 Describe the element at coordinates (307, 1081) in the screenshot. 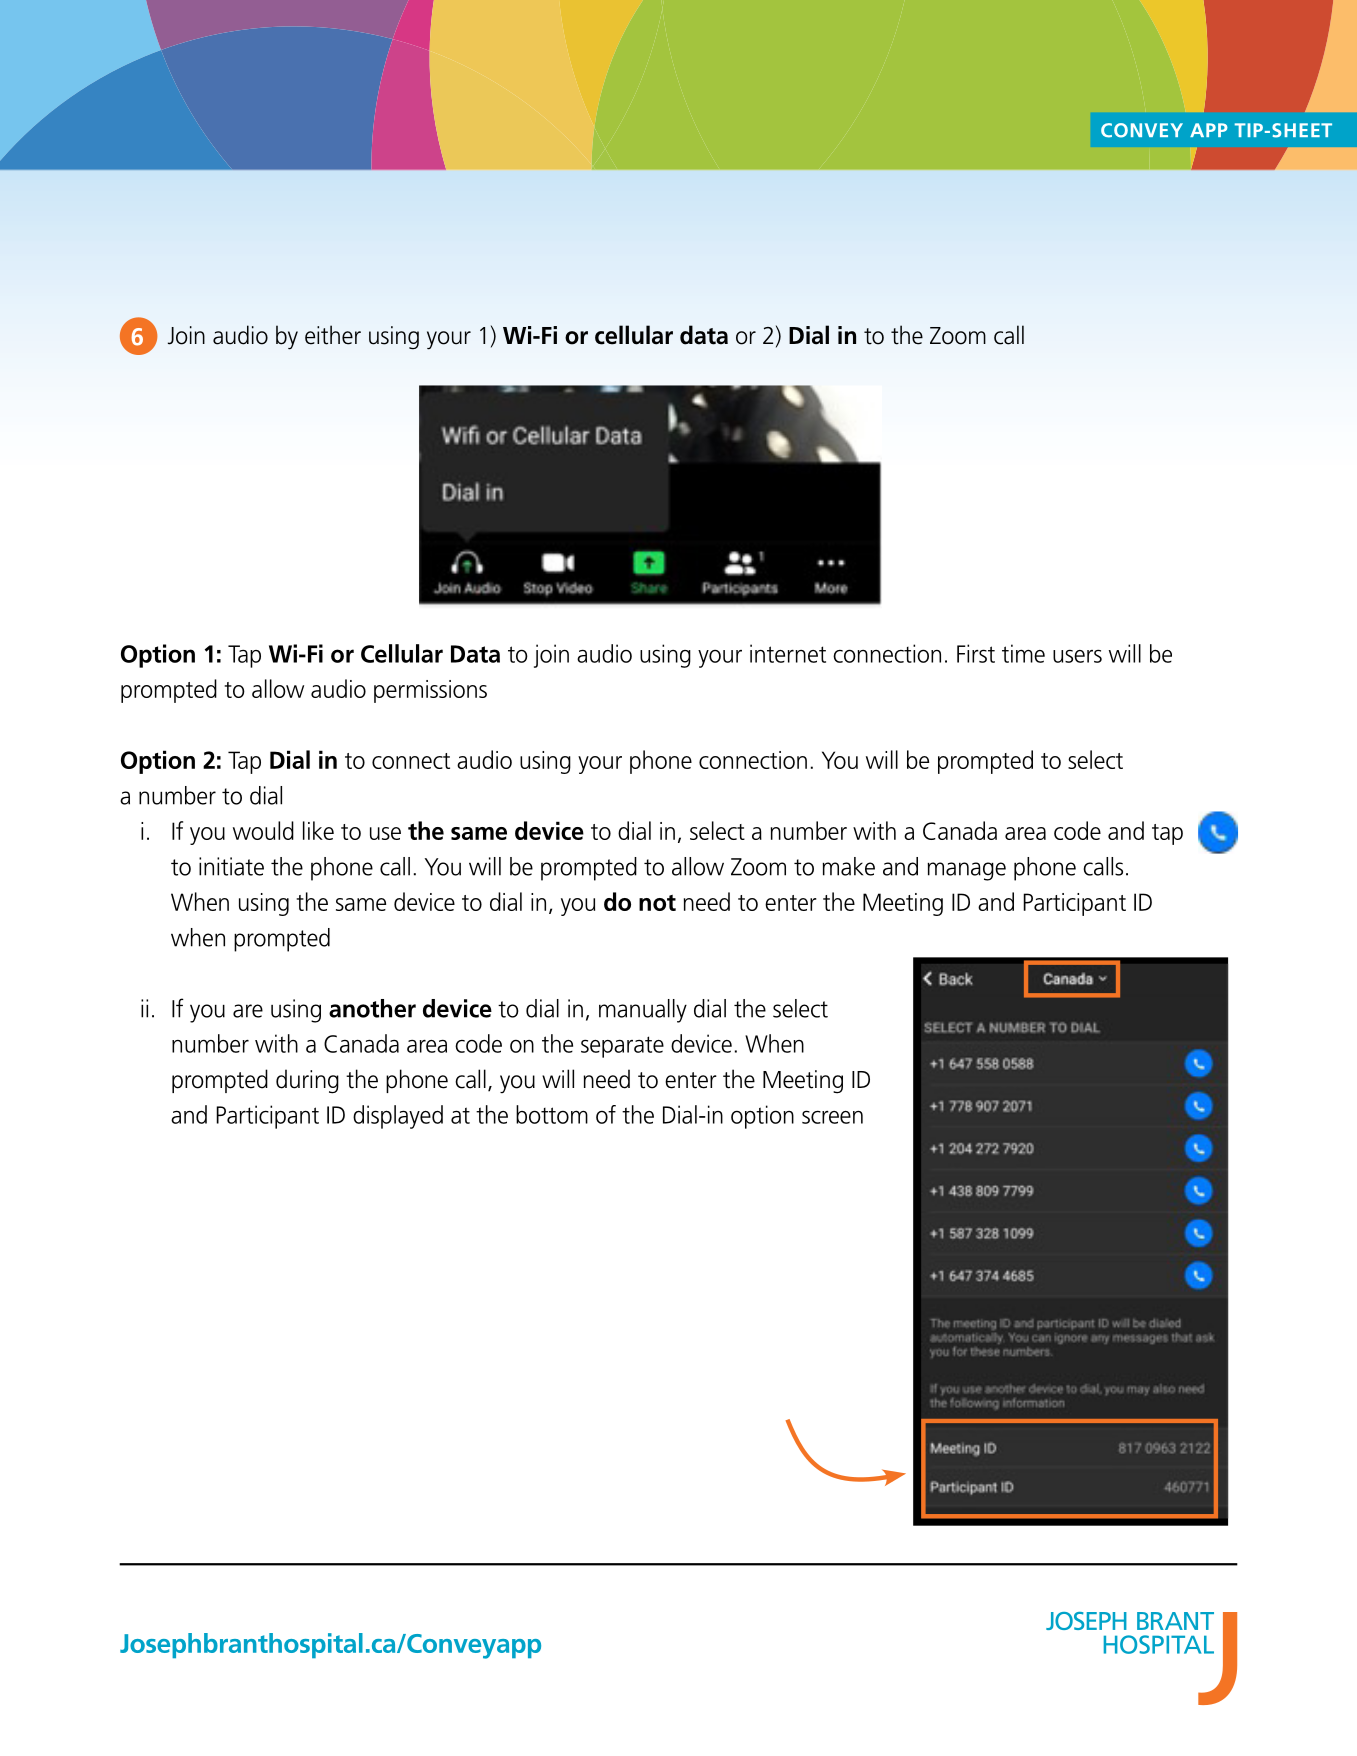

I see `during` at that location.
